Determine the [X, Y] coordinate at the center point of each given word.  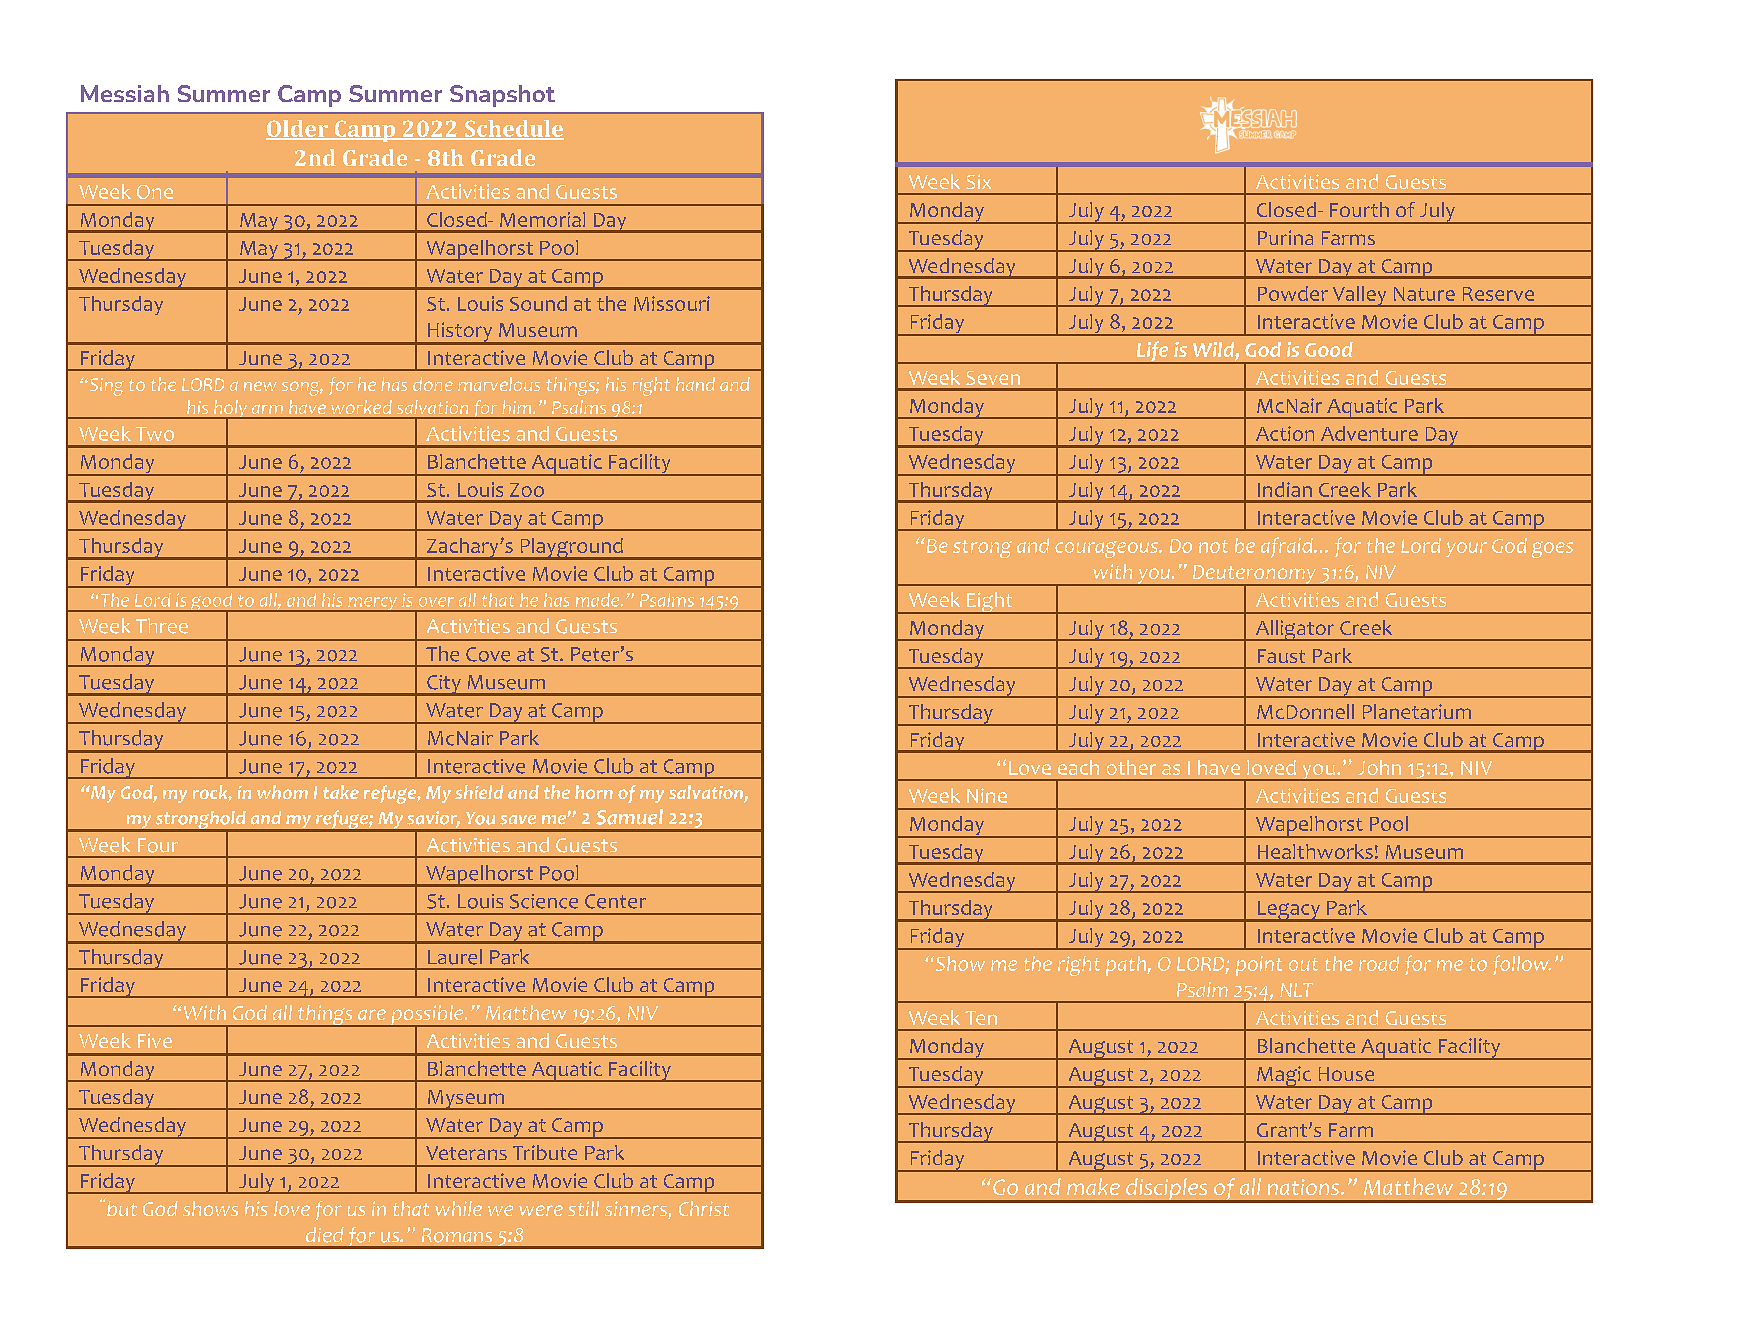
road [1379, 963]
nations [1305, 1187]
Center [615, 901]
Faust [1281, 656]
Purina [1285, 237]
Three [162, 626]
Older [298, 129]
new [260, 386]
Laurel [455, 957]
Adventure [1369, 433]
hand [695, 384]
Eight [990, 603]
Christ [704, 1208]
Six [978, 181]
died [325, 1235]
